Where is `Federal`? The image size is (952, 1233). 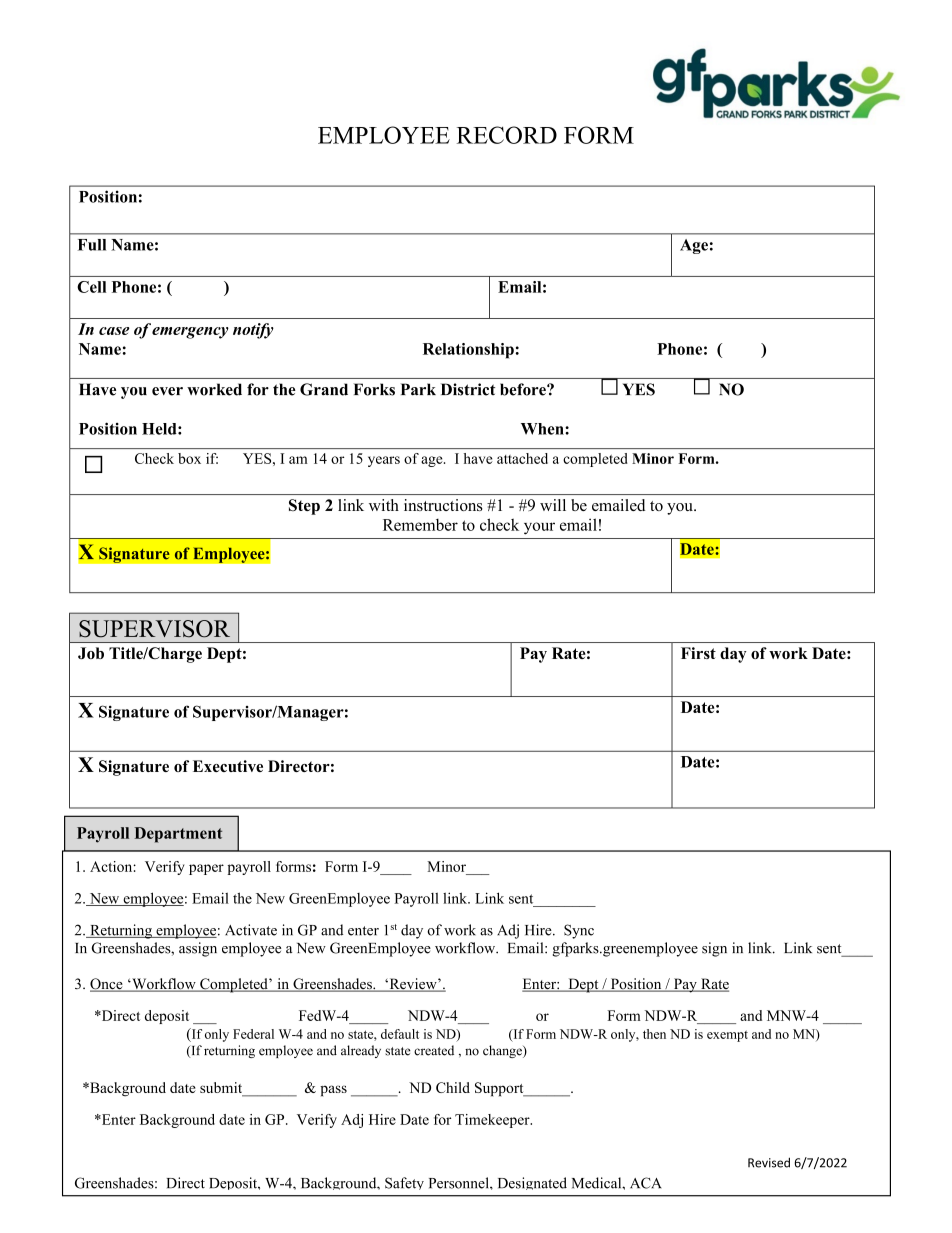 Federal is located at coordinates (253, 1034).
